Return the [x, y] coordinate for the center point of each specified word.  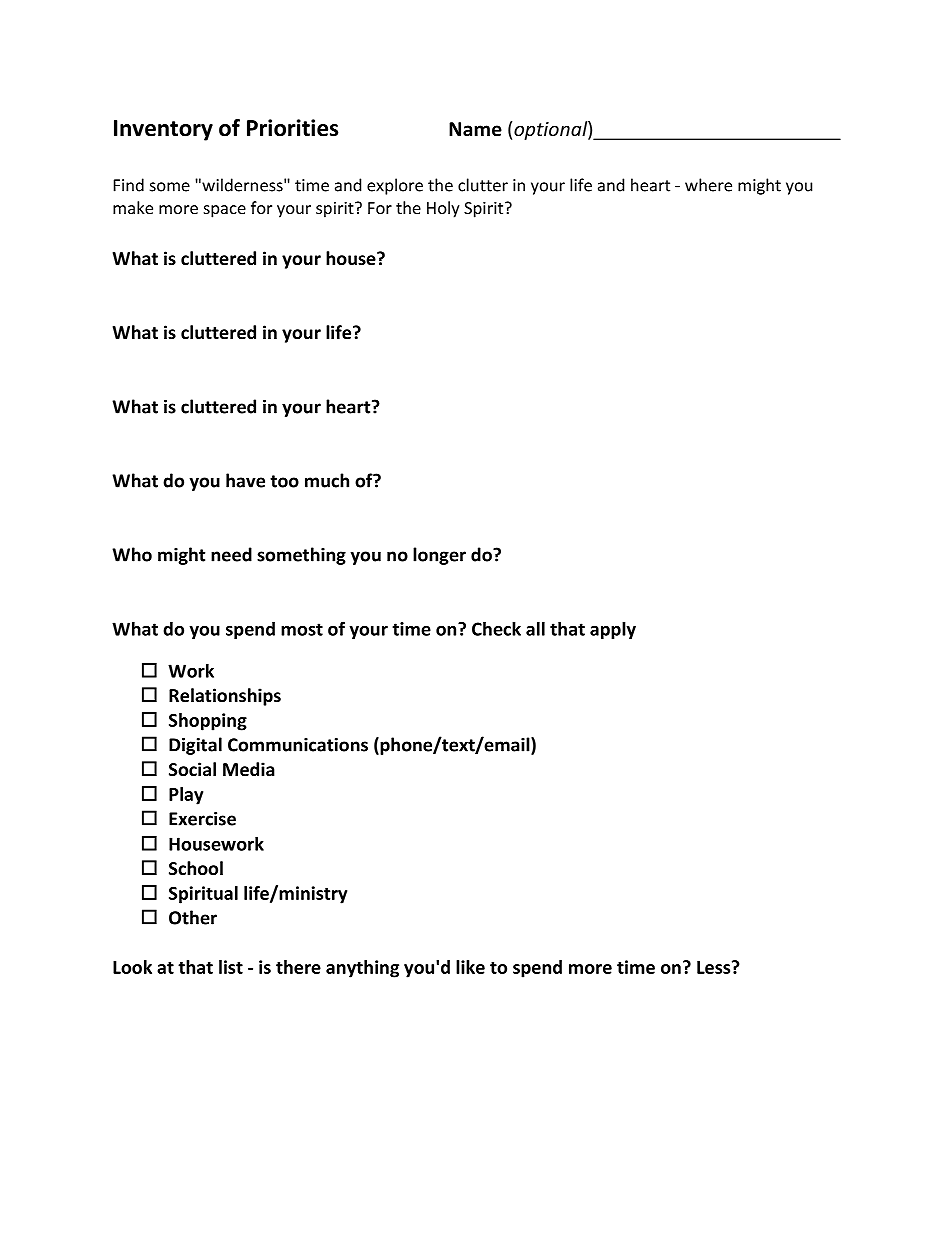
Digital [195, 746]
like [470, 967]
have [245, 480]
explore [395, 186]
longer [439, 556]
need [231, 554]
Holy [443, 209]
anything [362, 969]
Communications [298, 745]
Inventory [163, 130]
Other [193, 917]
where [708, 185]
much [327, 480]
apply [613, 630]
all [535, 629]
